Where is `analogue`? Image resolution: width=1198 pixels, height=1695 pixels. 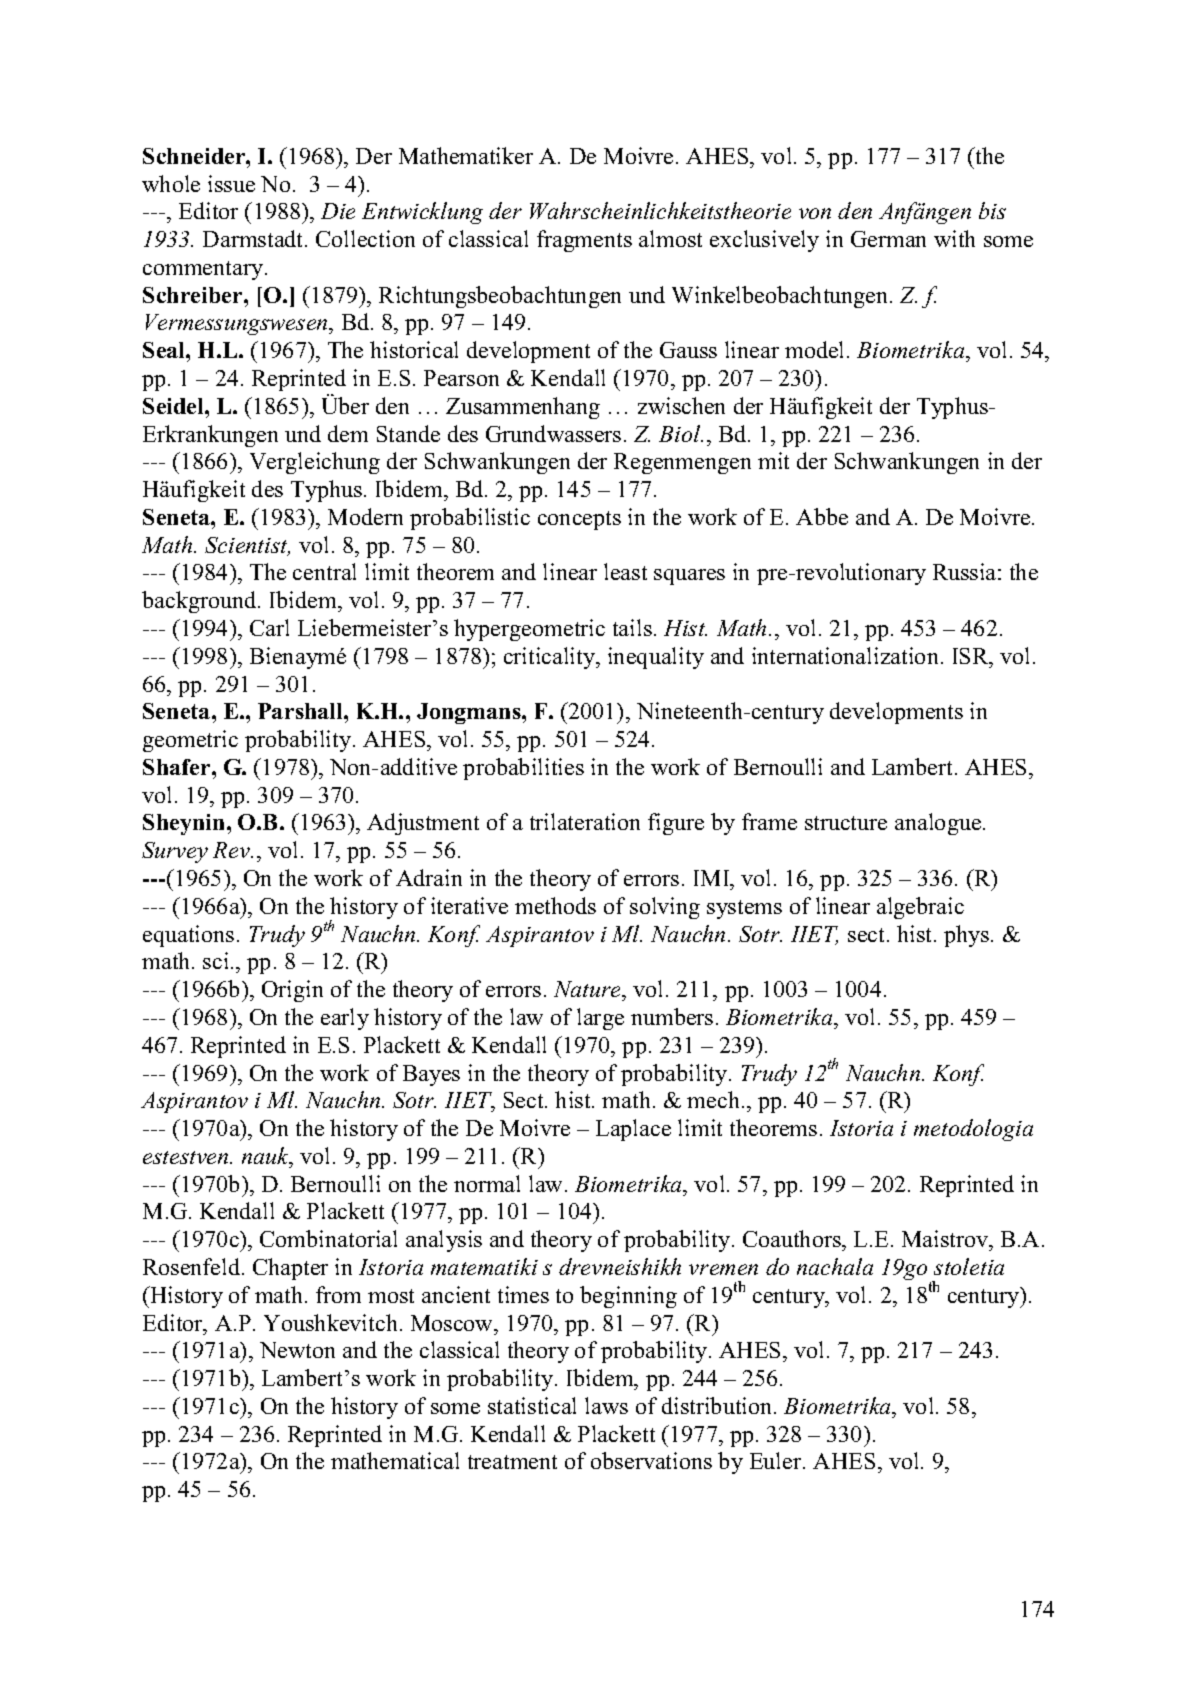 analogue is located at coordinates (939, 824).
